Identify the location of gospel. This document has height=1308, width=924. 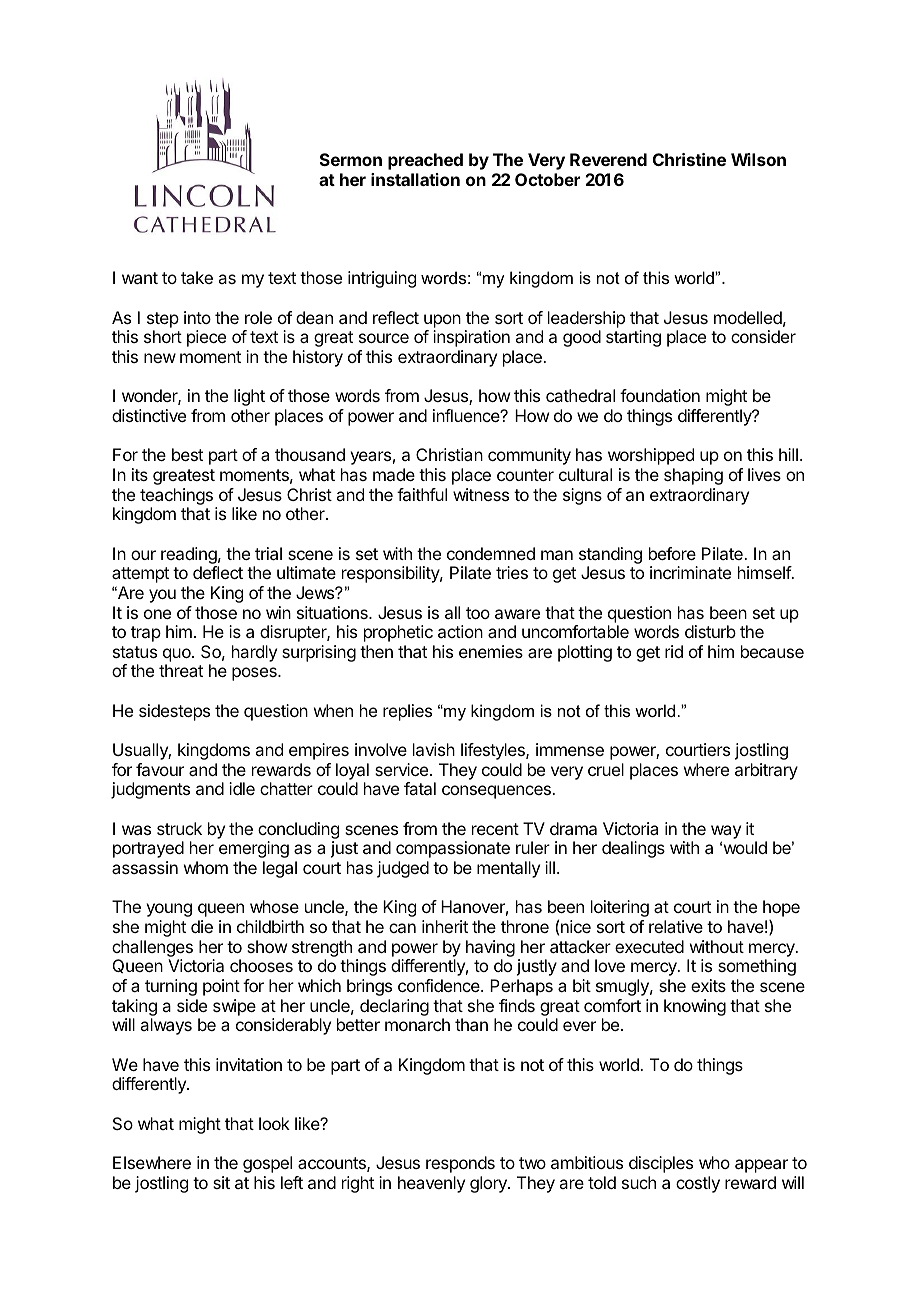
(267, 1164).
